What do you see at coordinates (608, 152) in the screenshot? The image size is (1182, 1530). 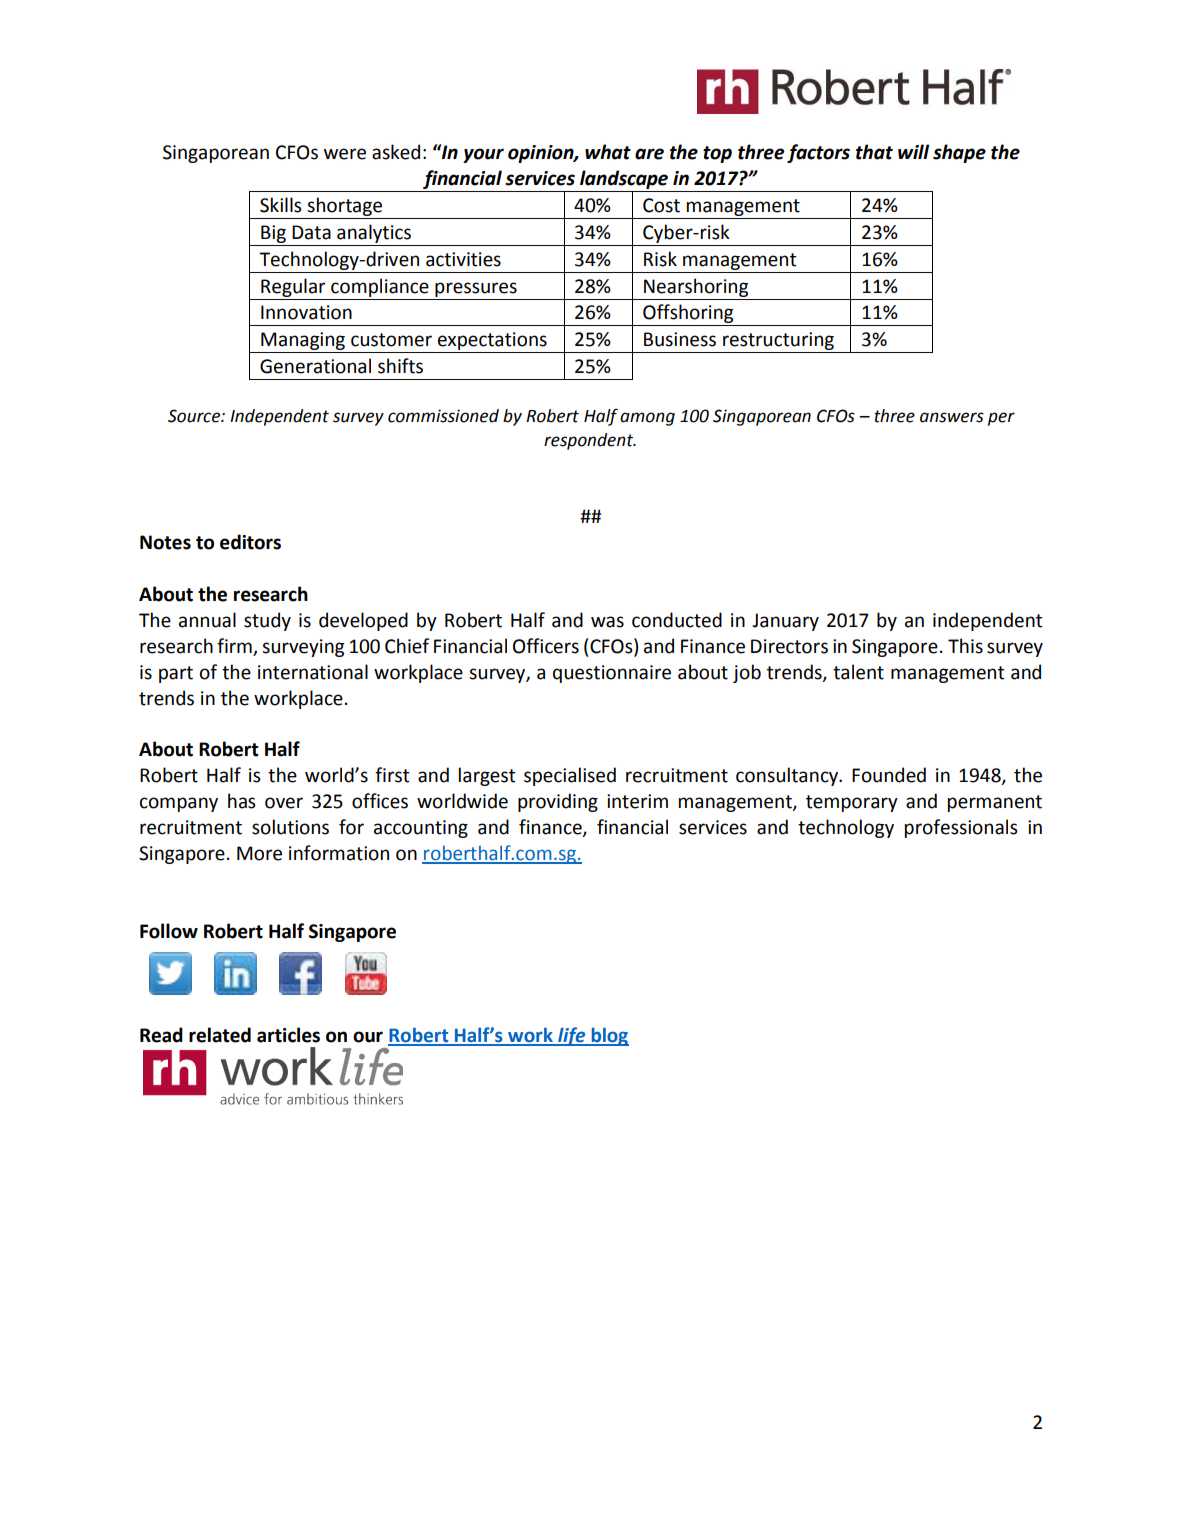 I see `what` at bounding box center [608, 152].
